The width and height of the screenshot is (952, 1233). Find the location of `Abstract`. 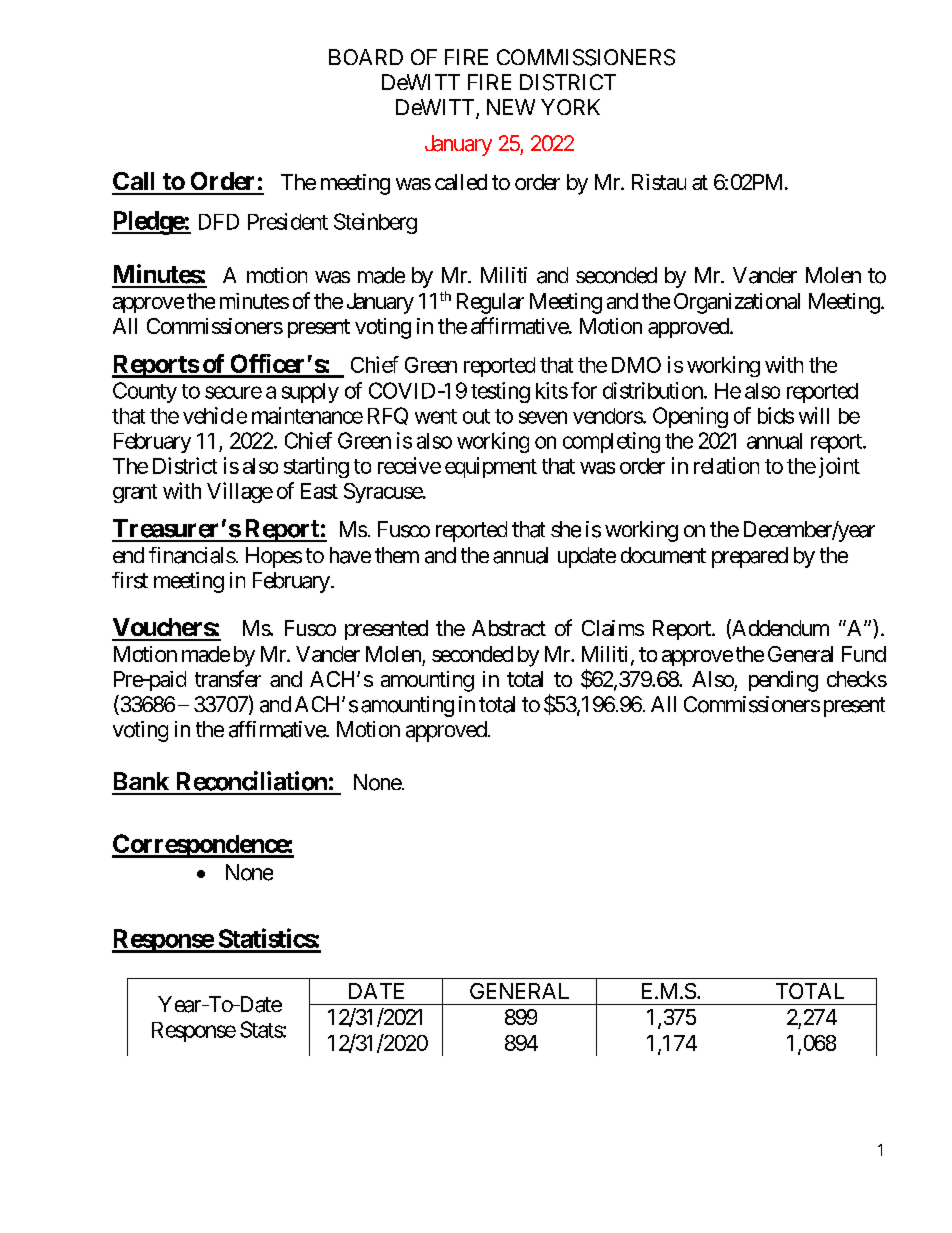

Abstract is located at coordinates (509, 628).
